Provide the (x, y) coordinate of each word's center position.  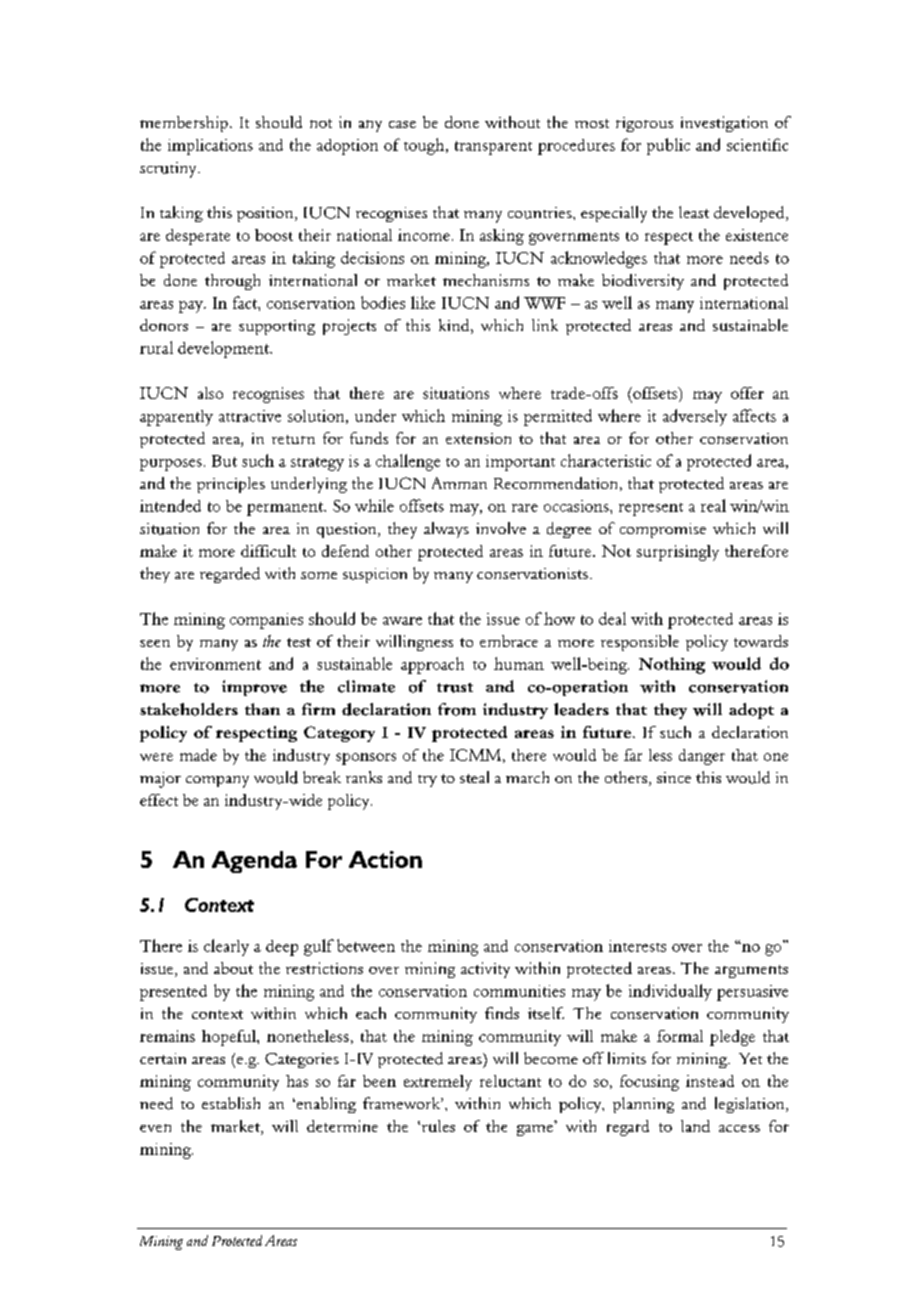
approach (432, 665)
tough (425, 146)
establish (231, 1103)
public (668, 146)
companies (266, 621)
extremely (438, 1083)
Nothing (672, 665)
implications (210, 147)
